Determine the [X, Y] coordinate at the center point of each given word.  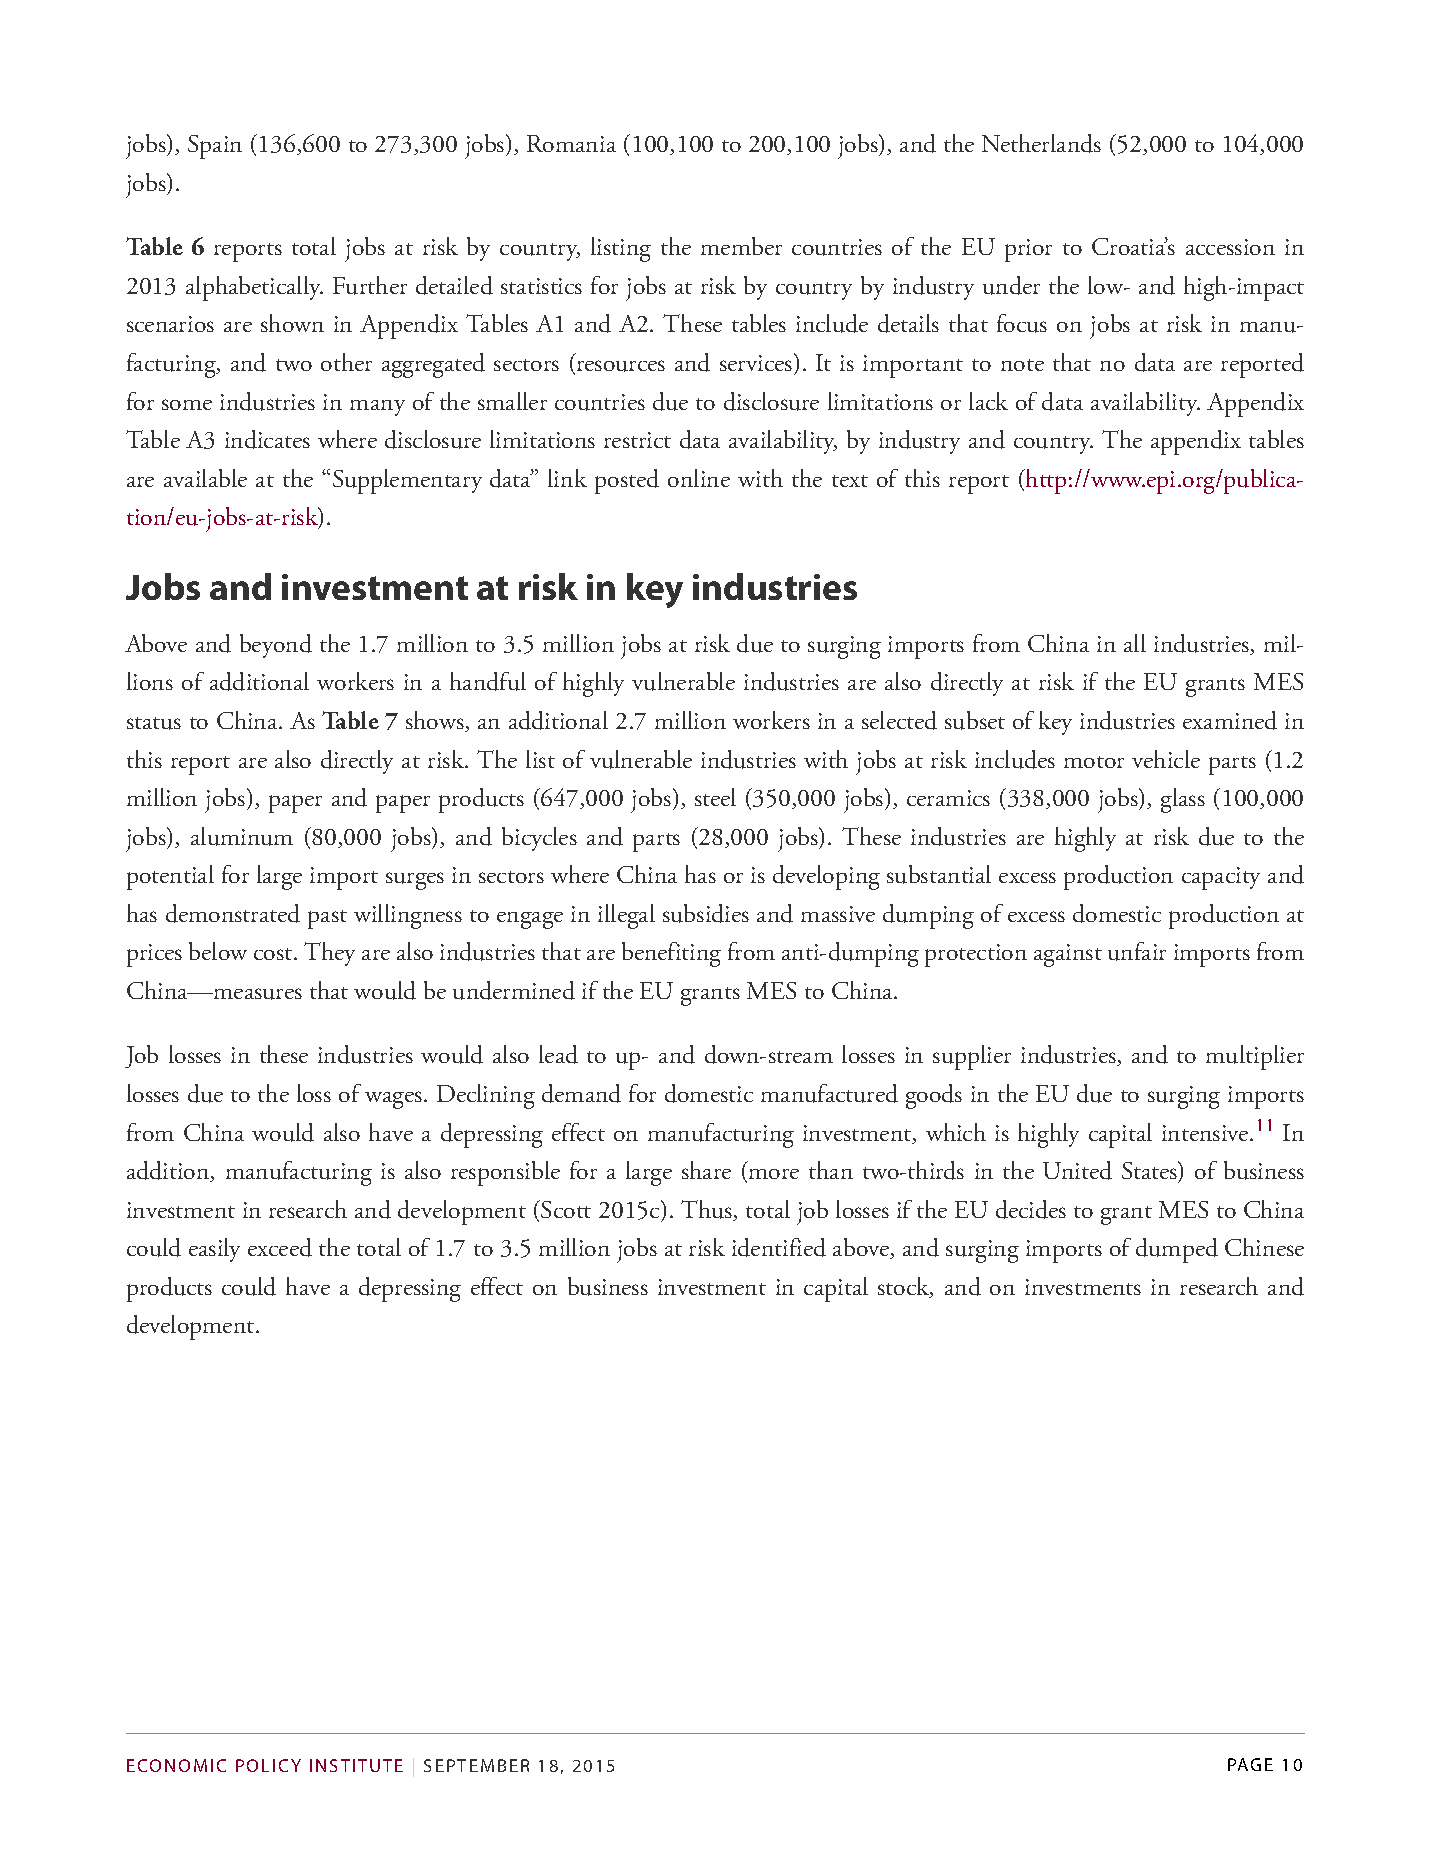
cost [274, 954]
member [741, 246]
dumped [1177, 1250]
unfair [1137, 951]
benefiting [671, 954]
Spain [215, 147]
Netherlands [1041, 143]
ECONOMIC [176, 1765]
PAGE [1250, 1764]
